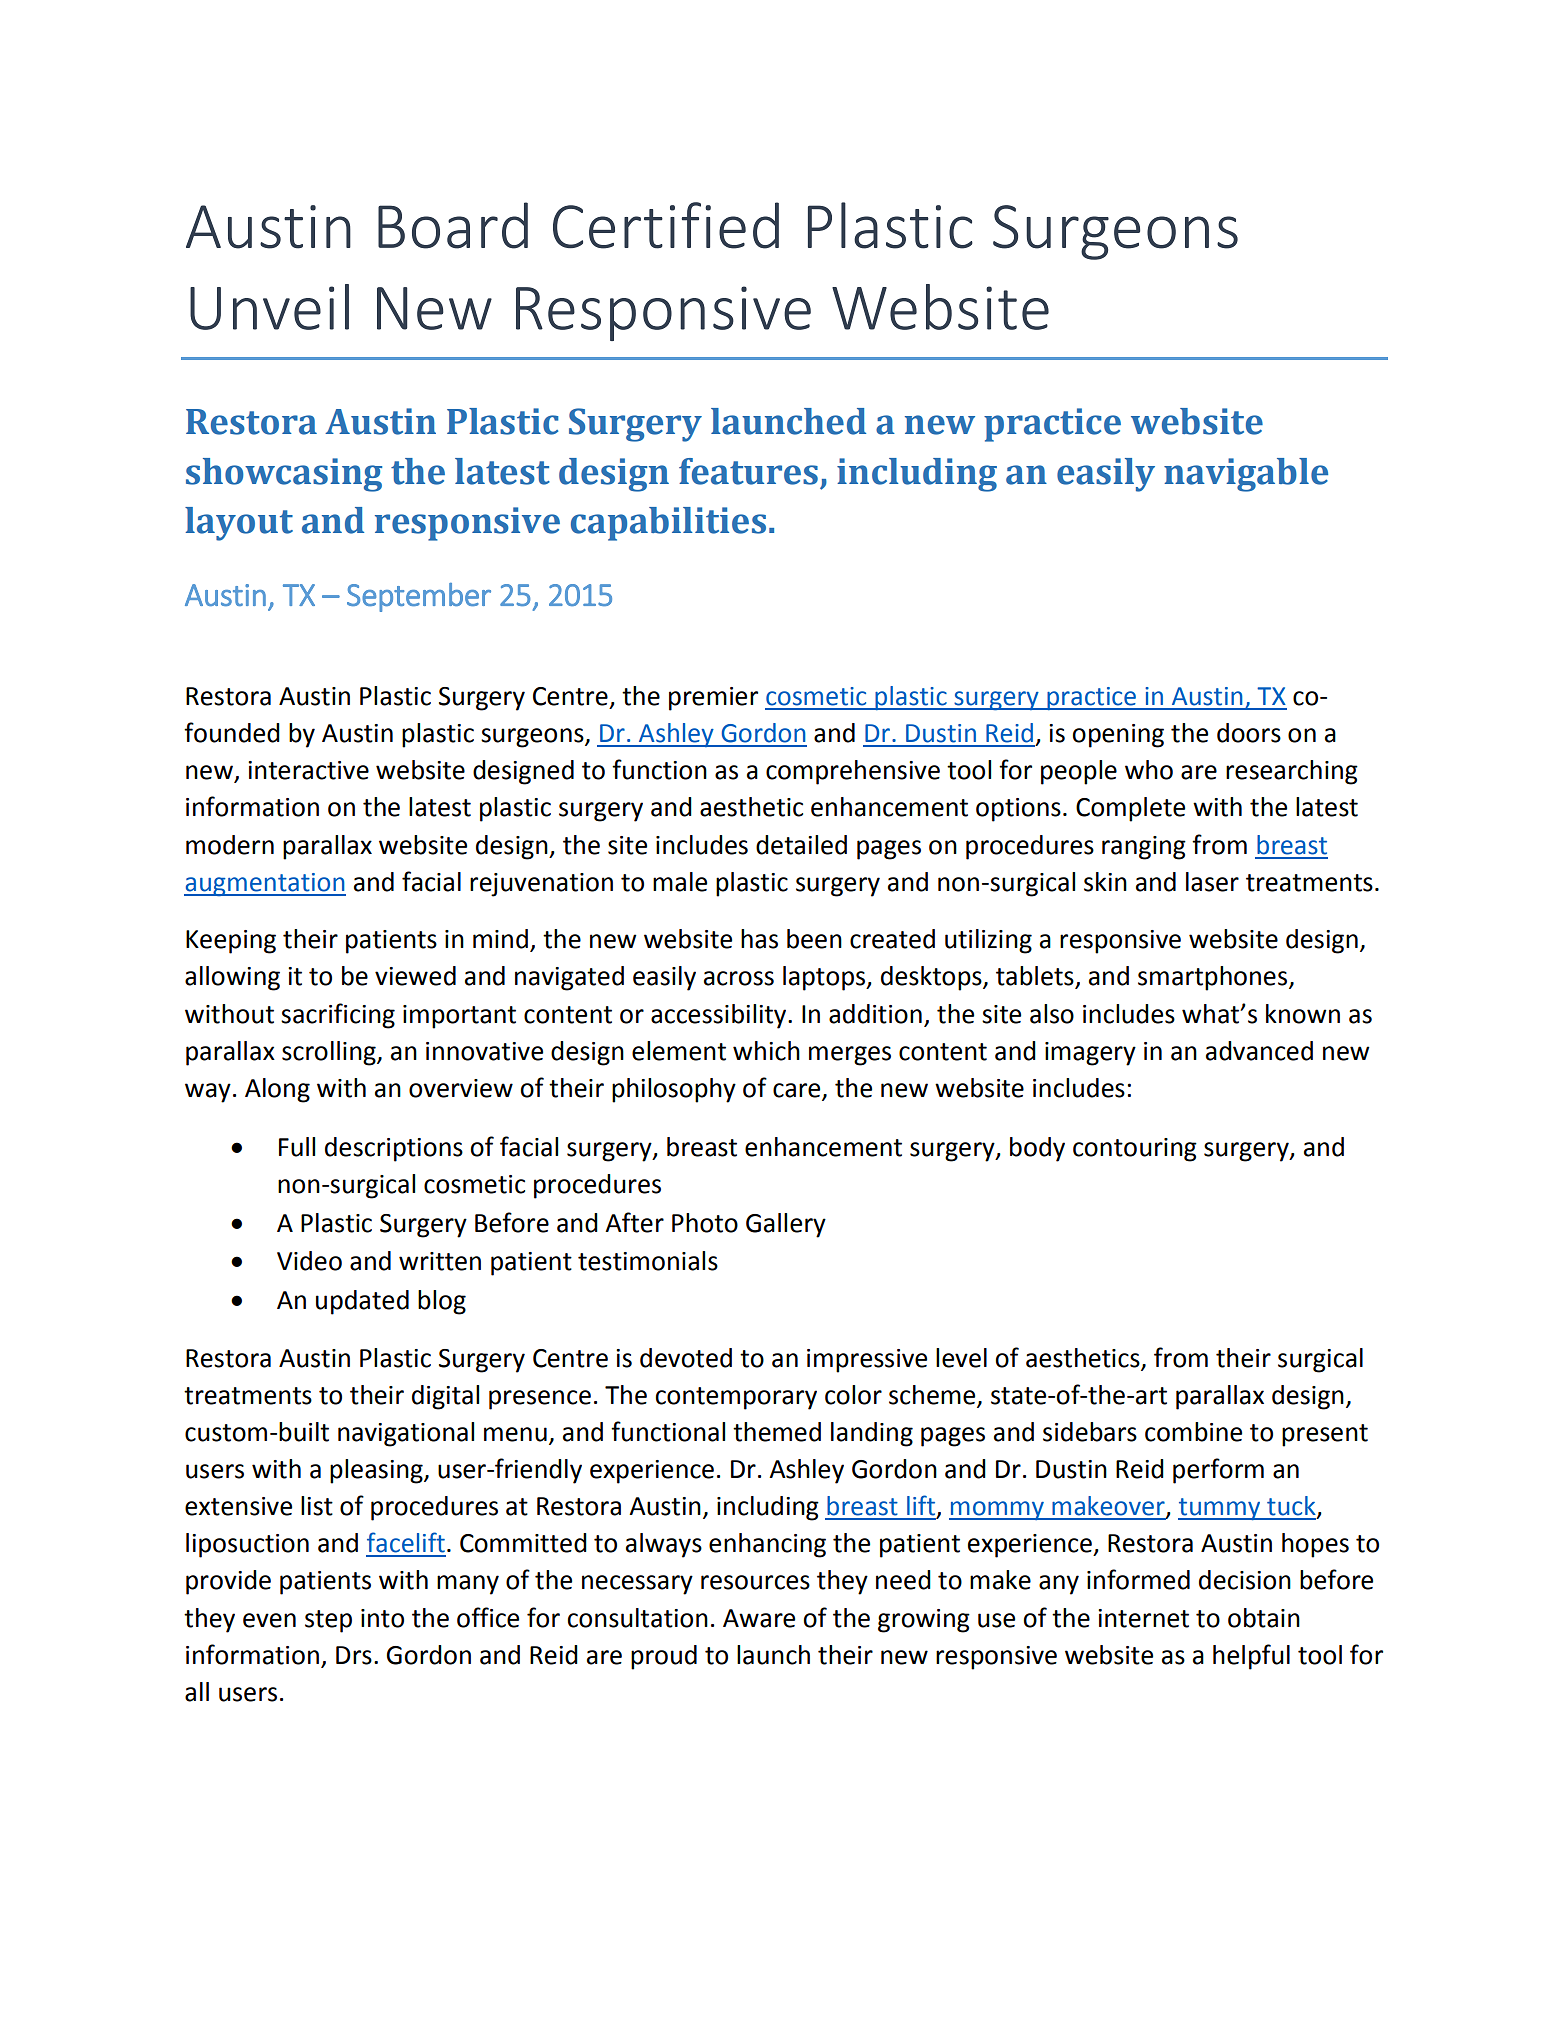 This screenshot has height=2029, width=1568. What do you see at coordinates (362, 1302) in the screenshot?
I see `updated` at bounding box center [362, 1302].
